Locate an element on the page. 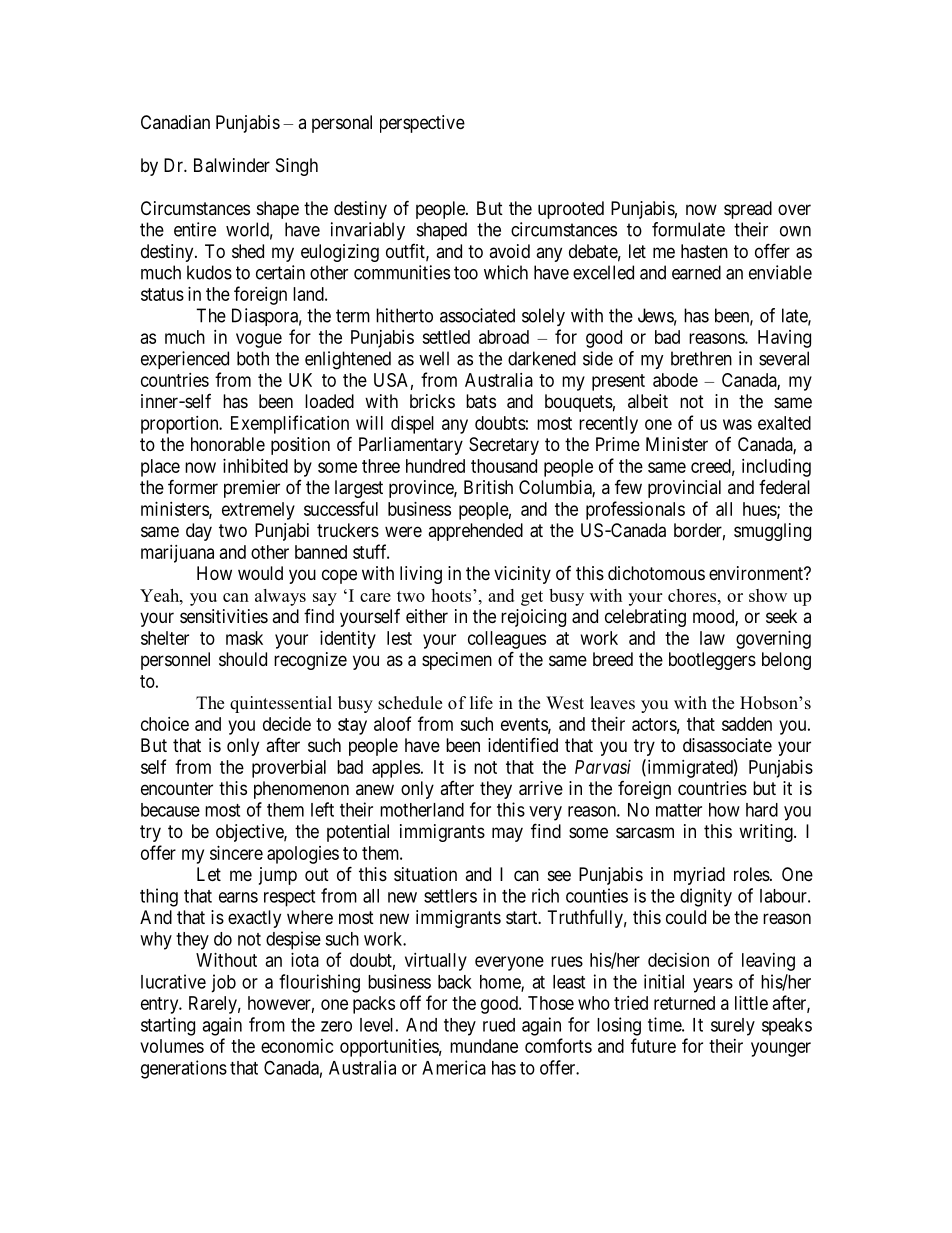 The image size is (952, 1233). sensitivities is located at coordinates (224, 616).
